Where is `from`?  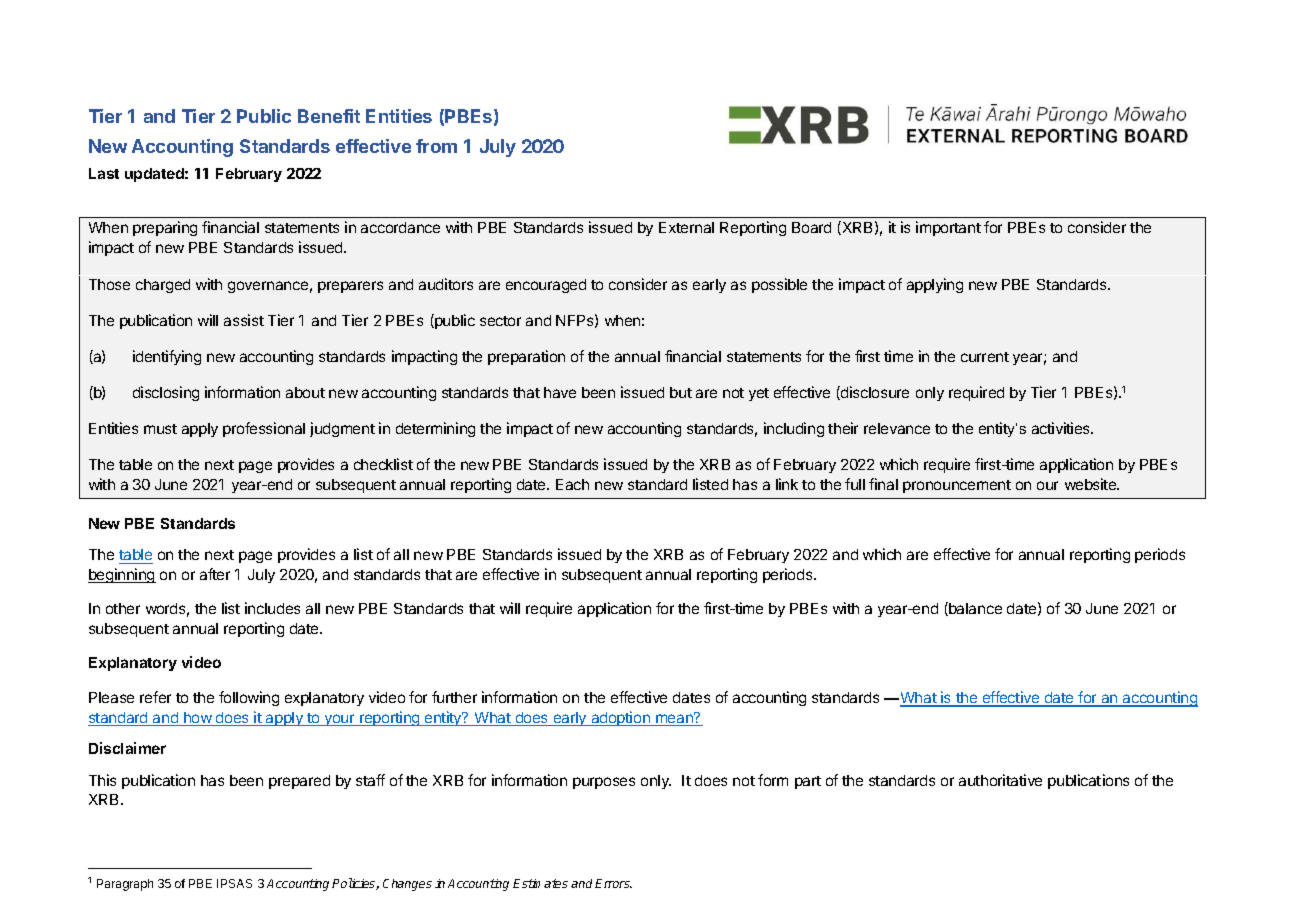
from is located at coordinates (436, 146).
